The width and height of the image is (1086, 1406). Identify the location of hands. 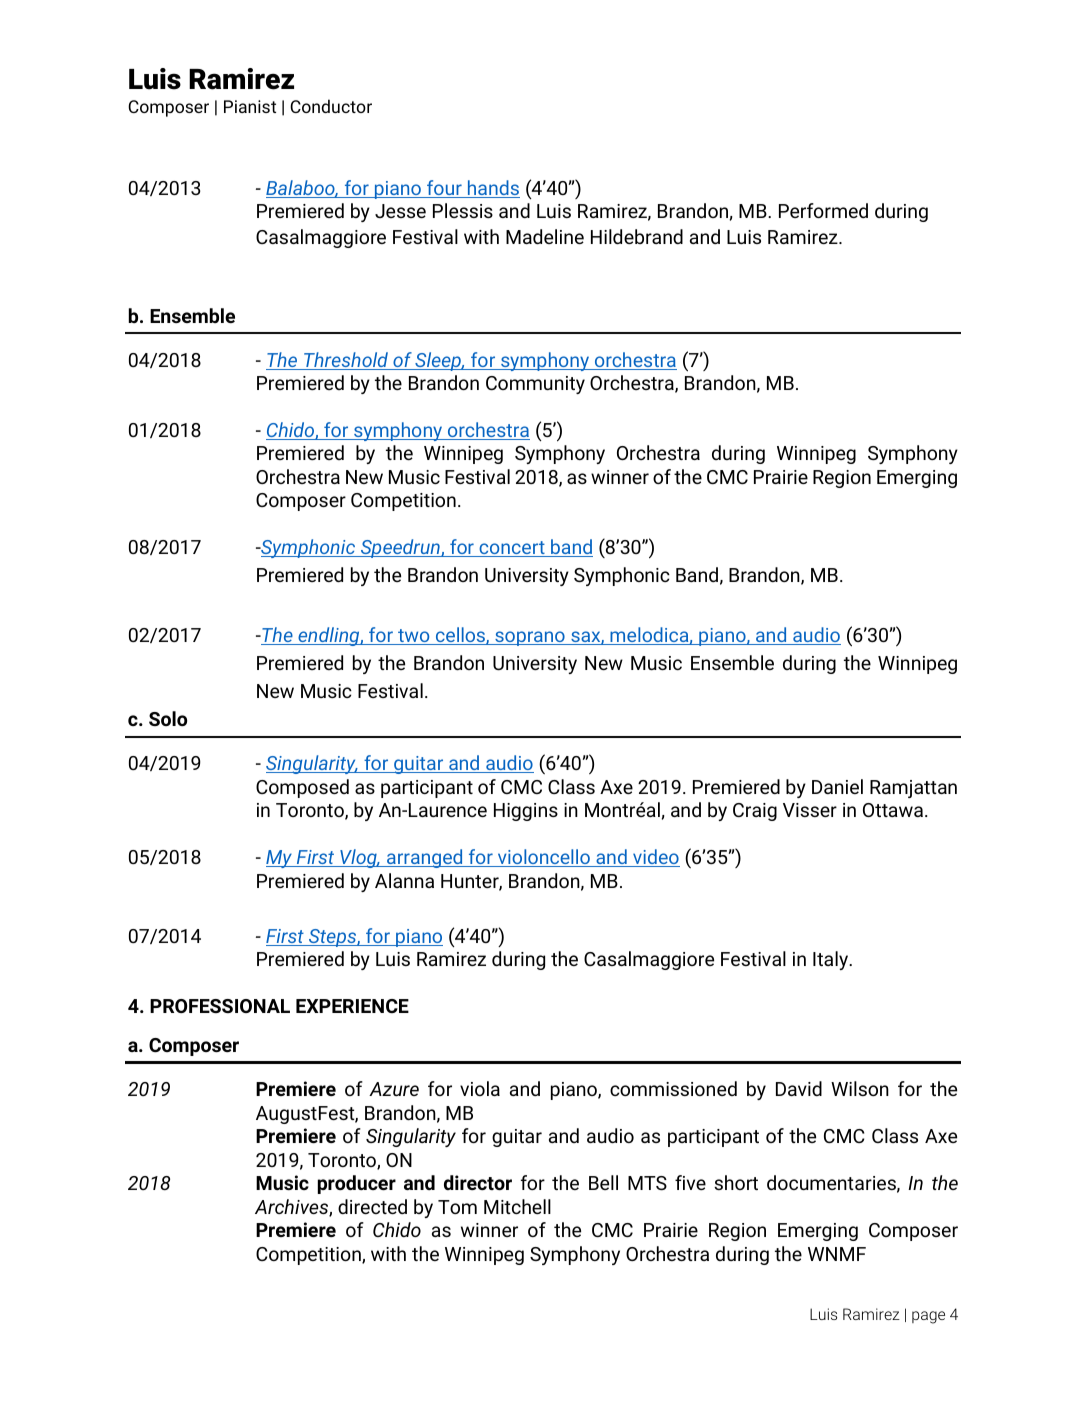
(492, 189).
